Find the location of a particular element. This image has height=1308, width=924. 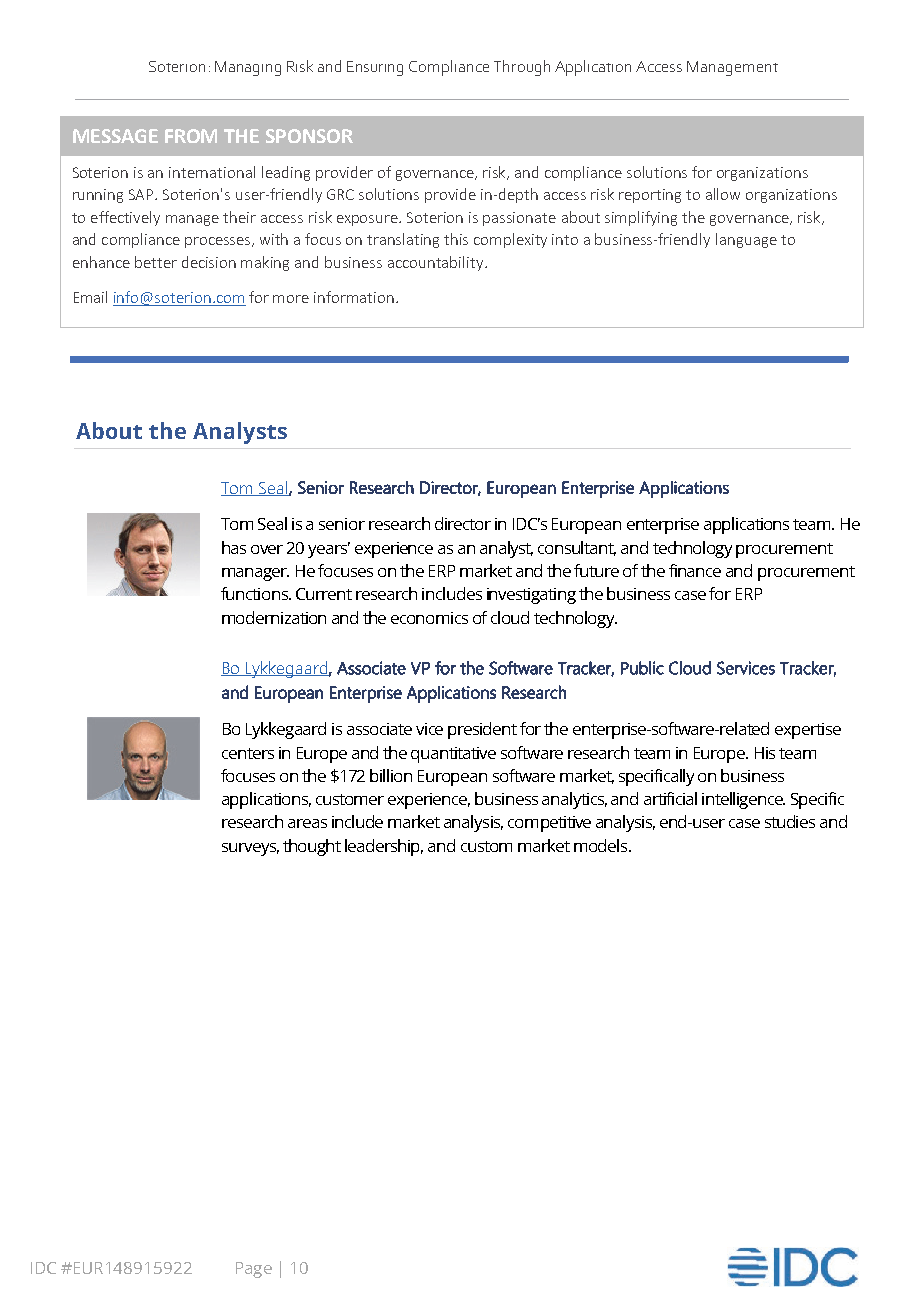

leadership is located at coordinates (384, 847).
